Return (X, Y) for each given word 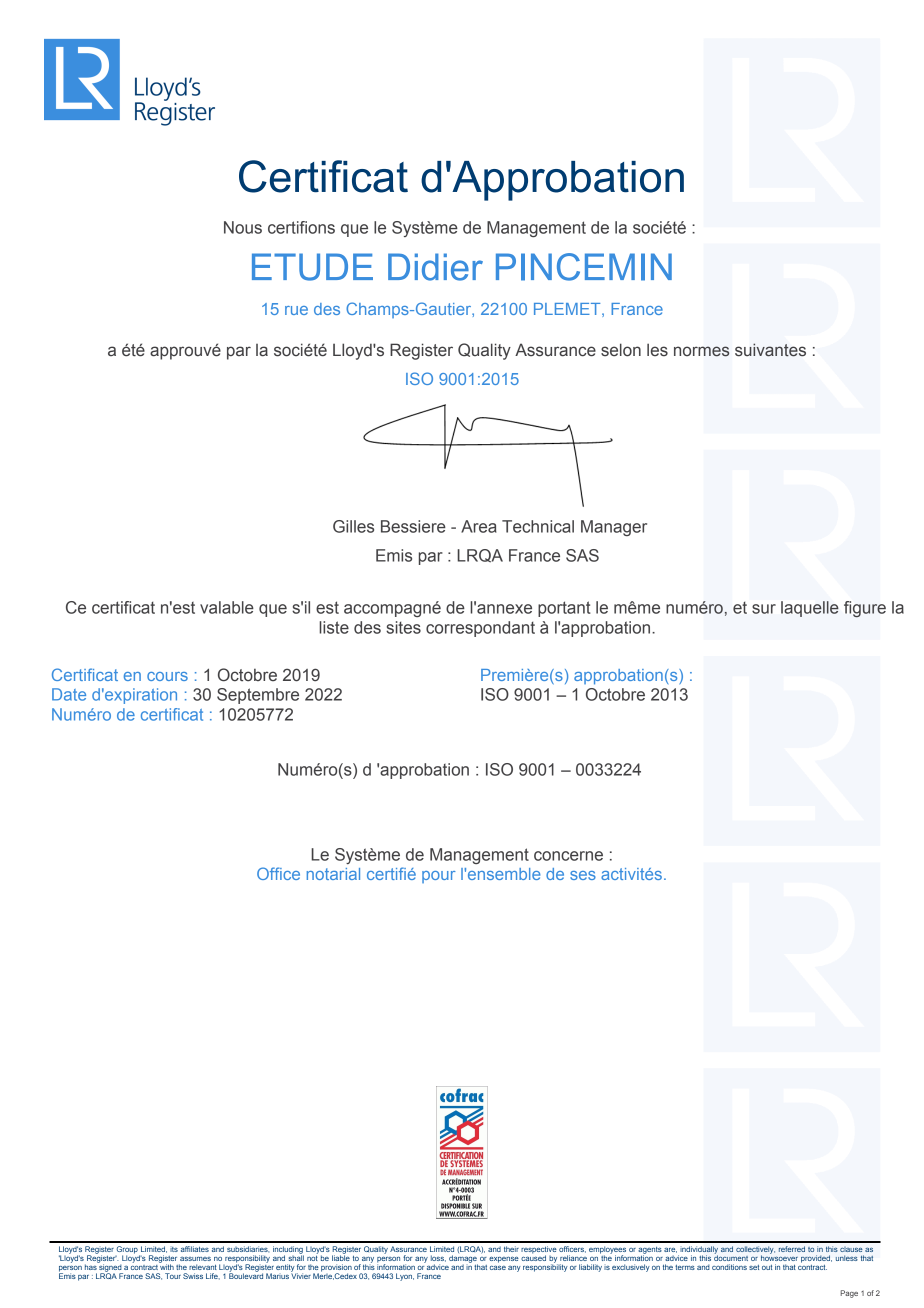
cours (167, 676)
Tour (173, 1276)
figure (865, 609)
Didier (435, 267)
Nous (243, 227)
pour (439, 877)
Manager (614, 528)
